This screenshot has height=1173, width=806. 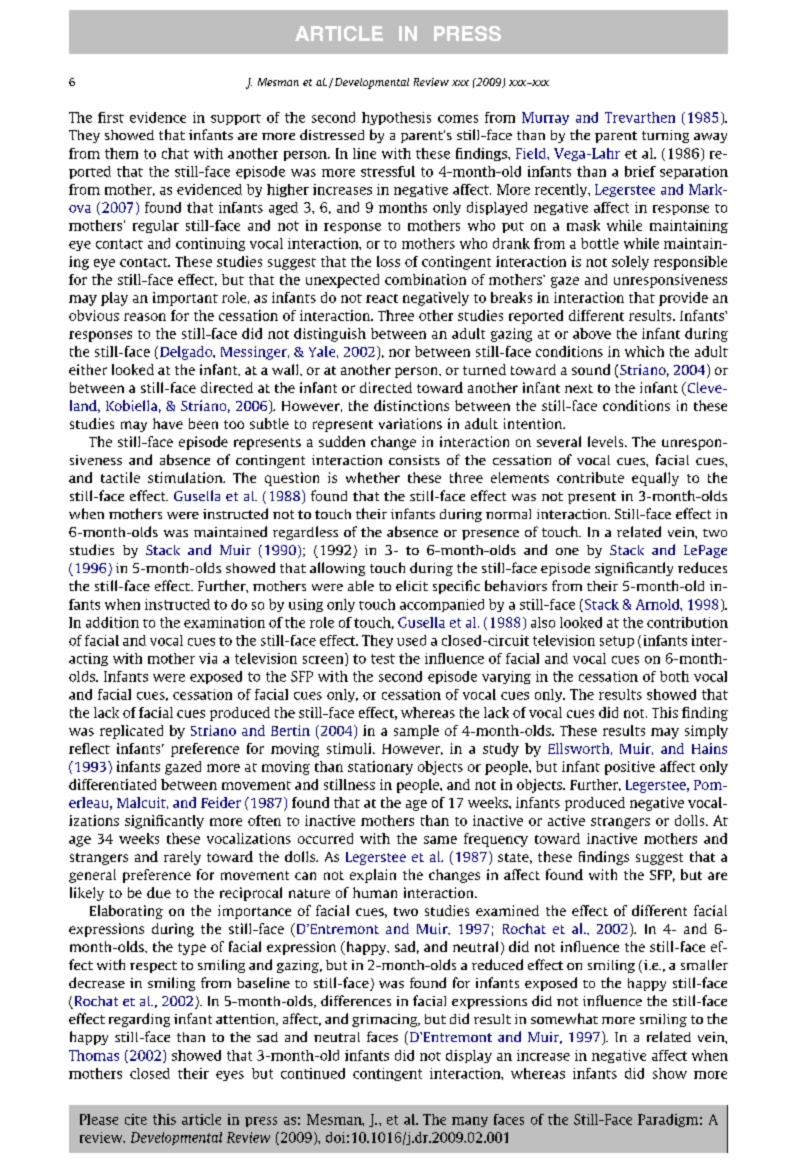 I want to click on cite, so click(x=136, y=1119).
